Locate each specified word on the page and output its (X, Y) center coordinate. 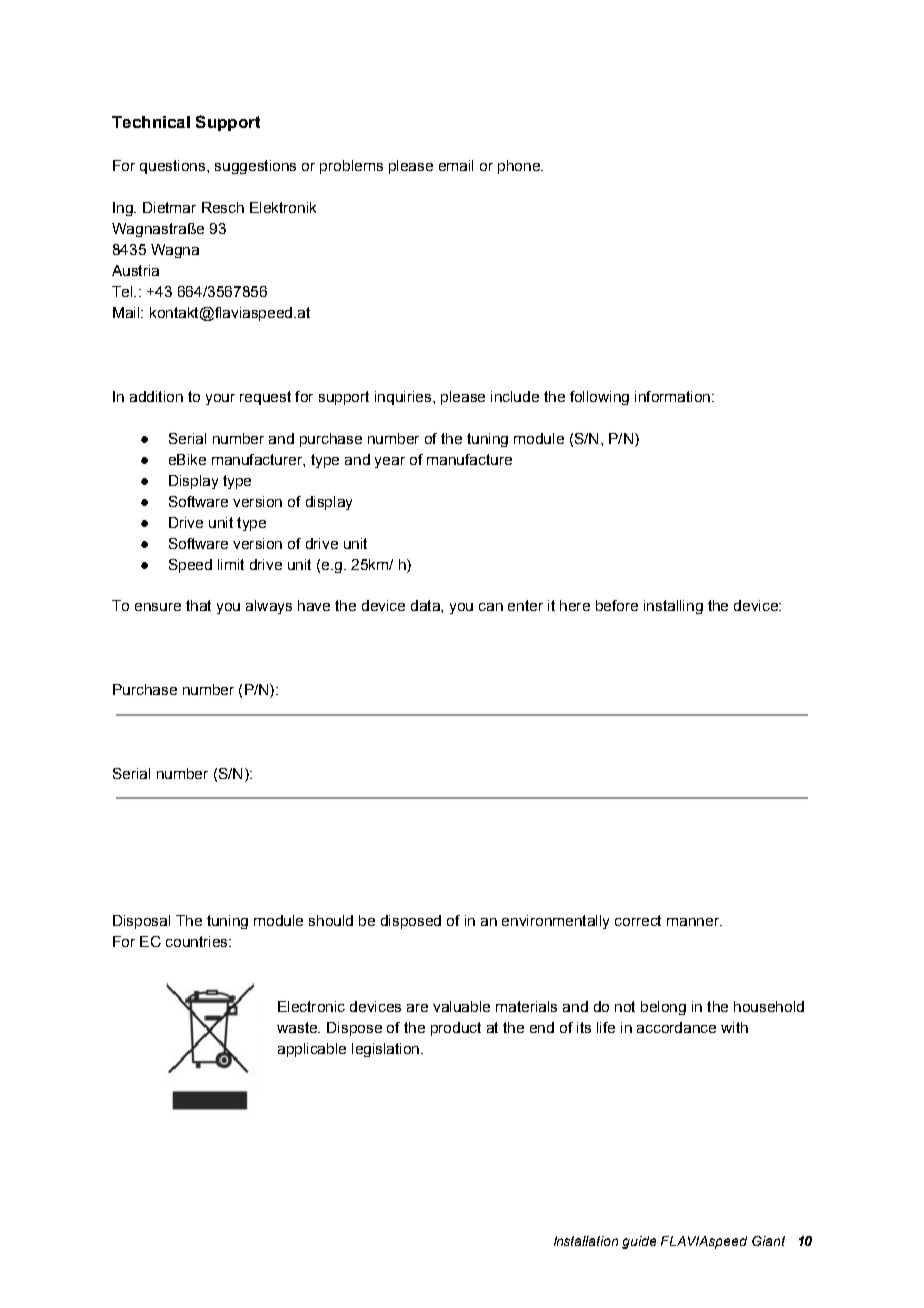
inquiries (403, 398)
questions (174, 167)
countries (198, 941)
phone (520, 167)
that (198, 605)
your (220, 399)
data (426, 605)
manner (694, 922)
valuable (461, 1006)
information (672, 396)
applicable (312, 1050)
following (599, 398)
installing (673, 607)
